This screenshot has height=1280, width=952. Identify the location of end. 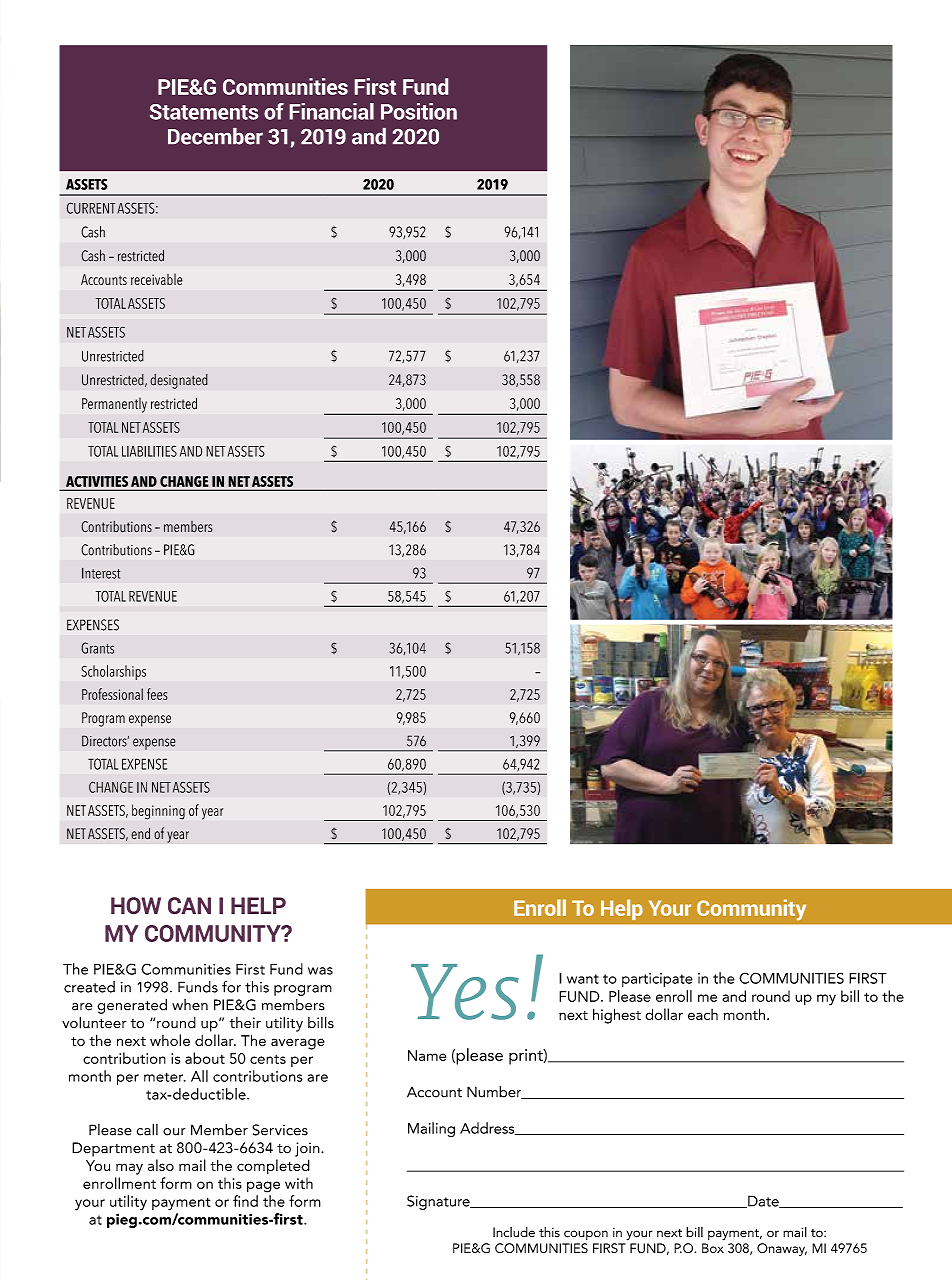
(140, 833).
